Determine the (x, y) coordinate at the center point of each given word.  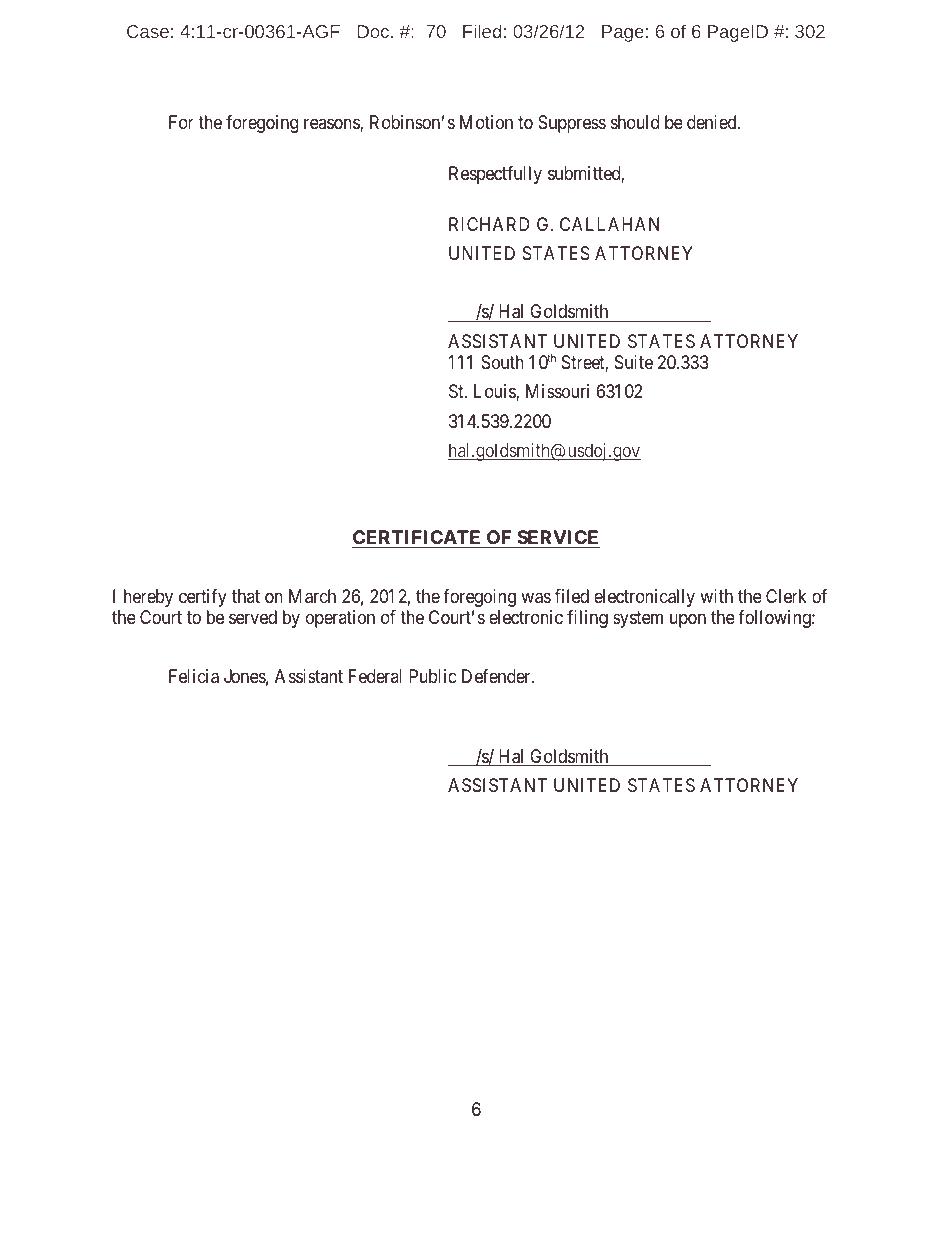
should (635, 122)
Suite (634, 362)
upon (688, 621)
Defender (497, 676)
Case (148, 31)
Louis (495, 392)
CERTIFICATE (418, 539)
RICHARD (489, 224)
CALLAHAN (609, 224)
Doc (373, 31)
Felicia (194, 676)
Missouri (557, 391)
